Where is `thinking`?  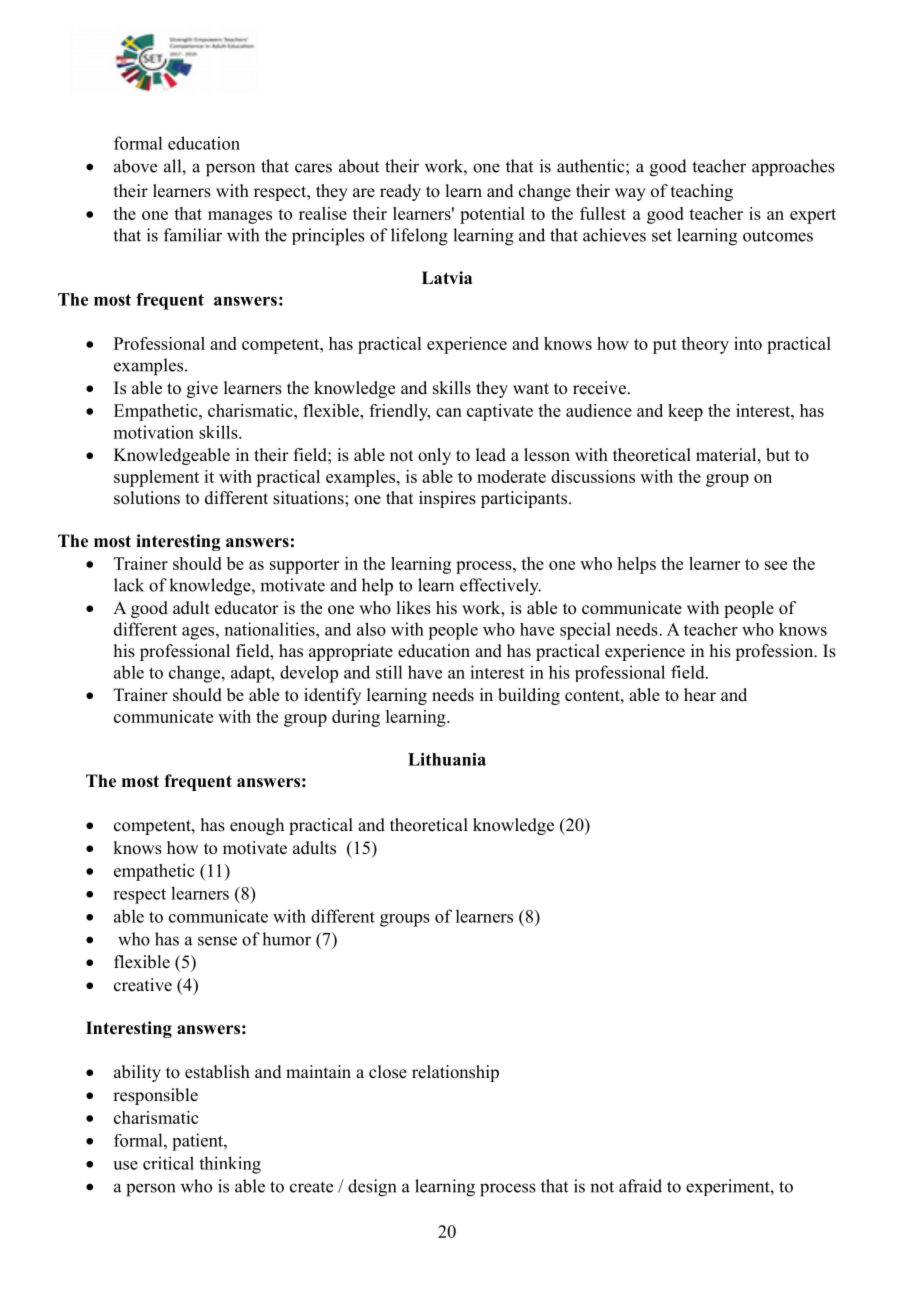
thinking is located at coordinates (230, 1165).
